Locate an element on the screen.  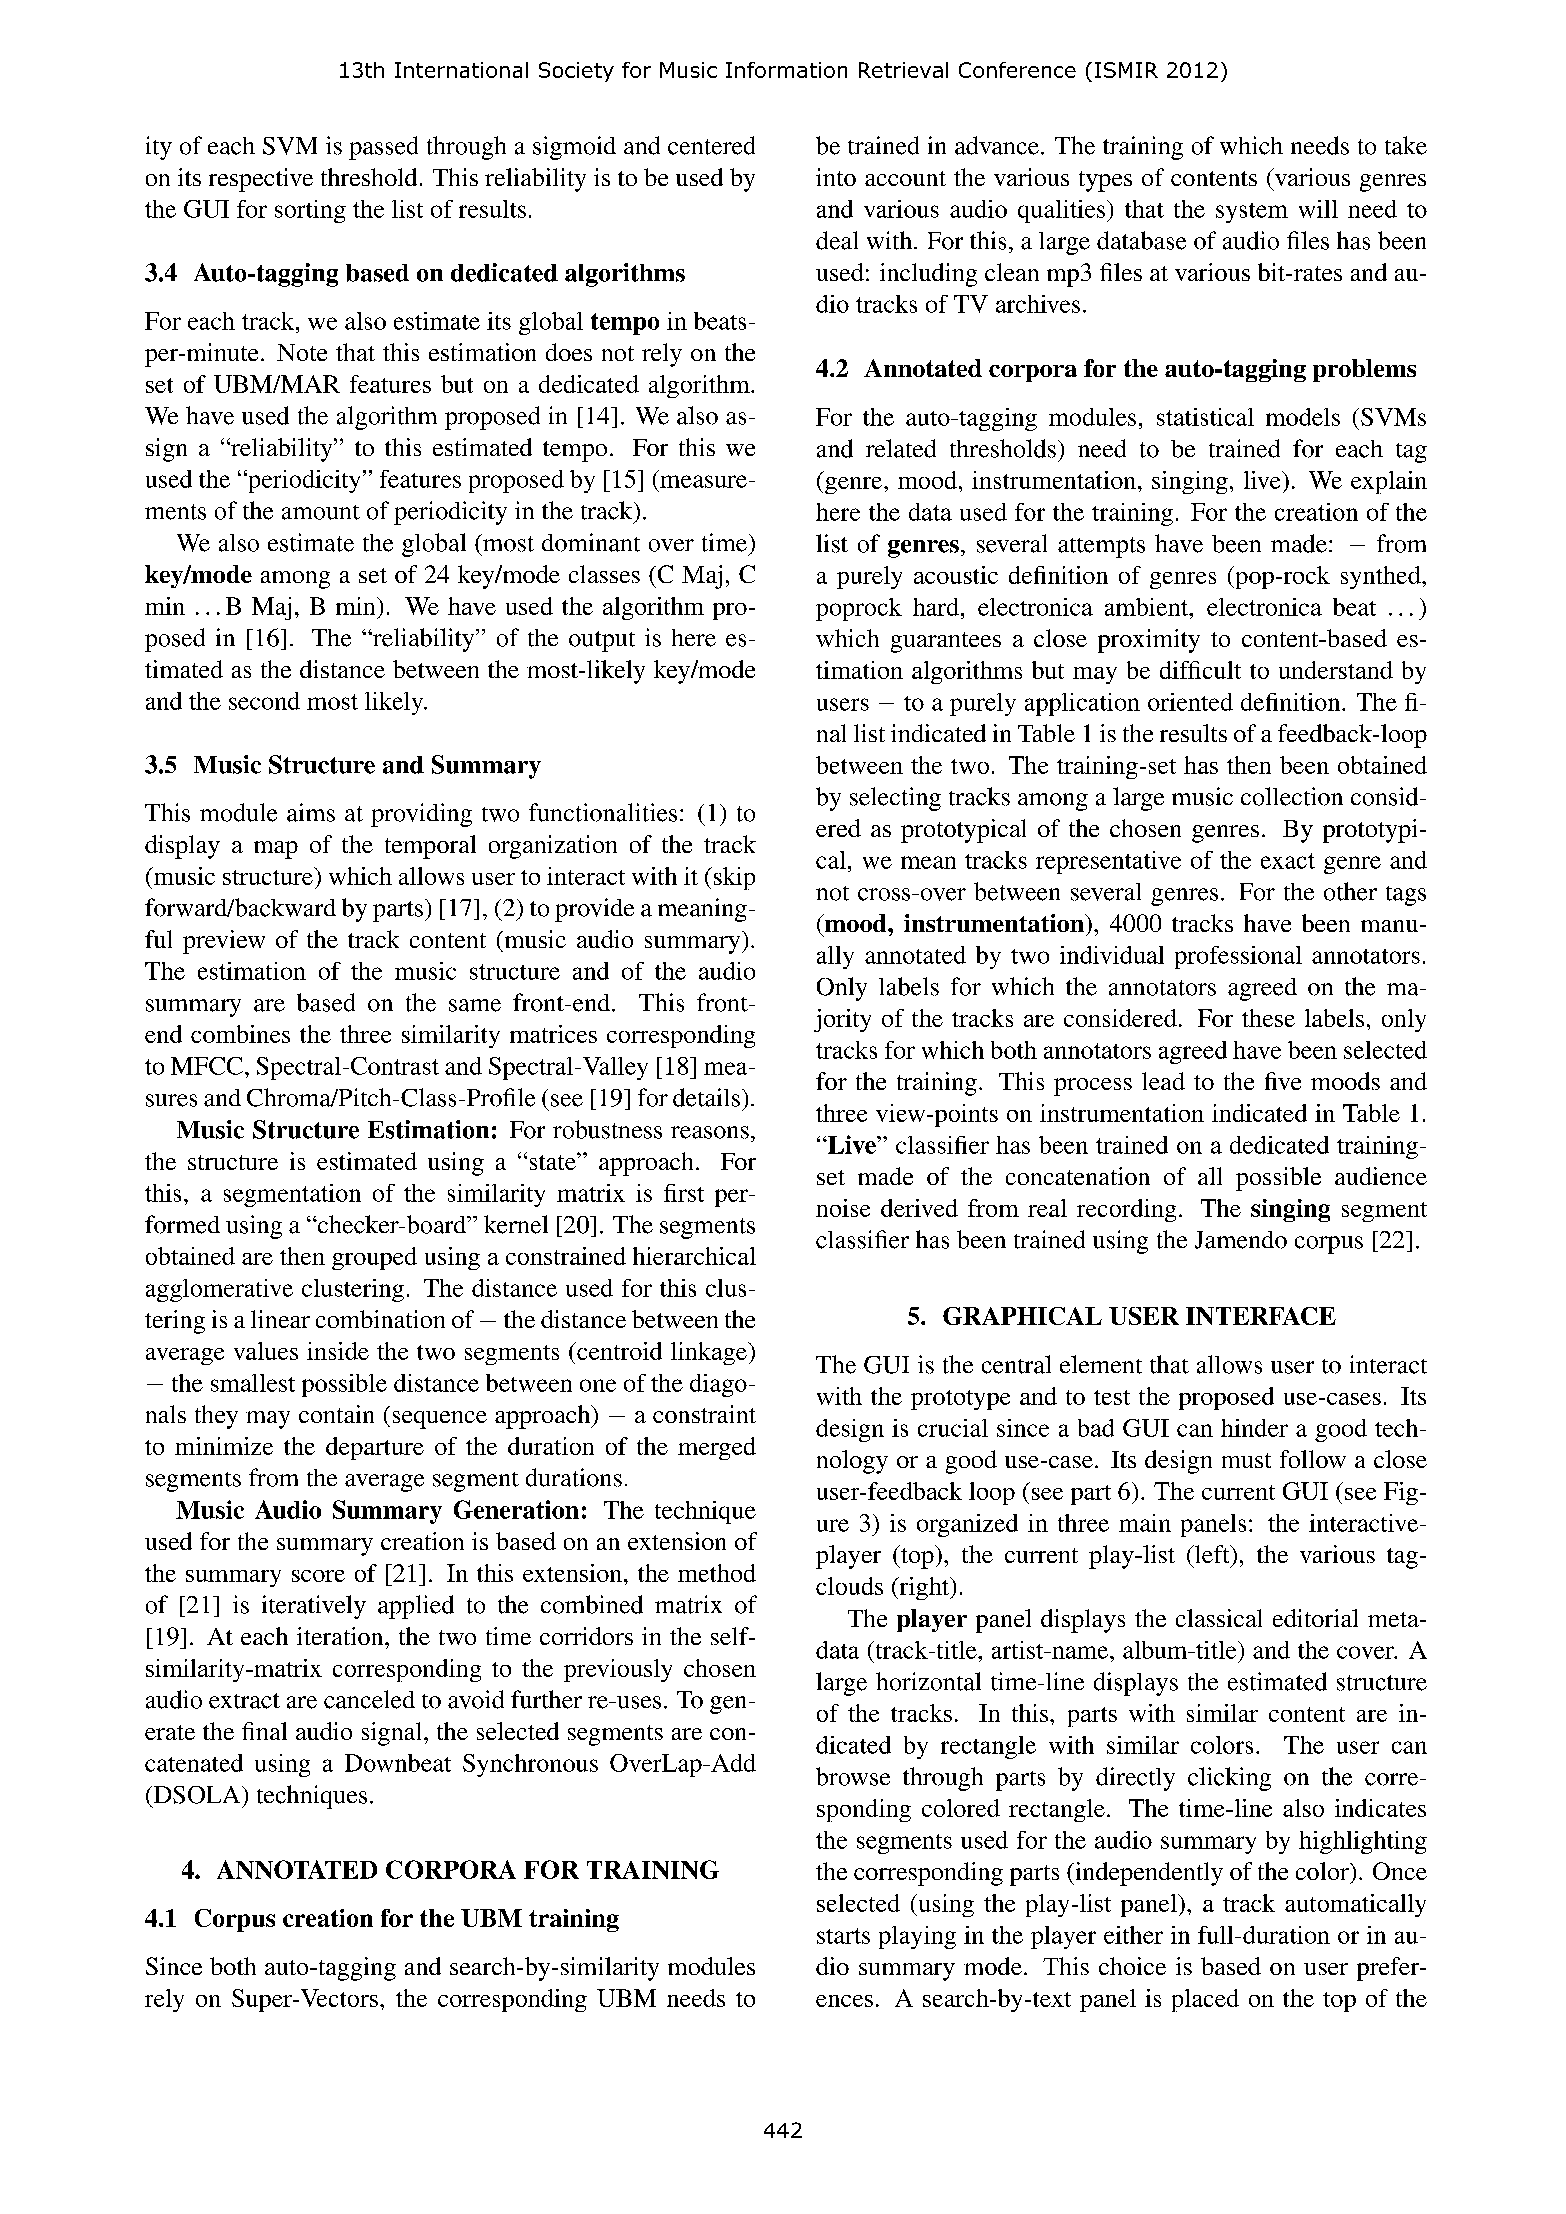
INTERFACE is located at coordinates (1261, 1316).
